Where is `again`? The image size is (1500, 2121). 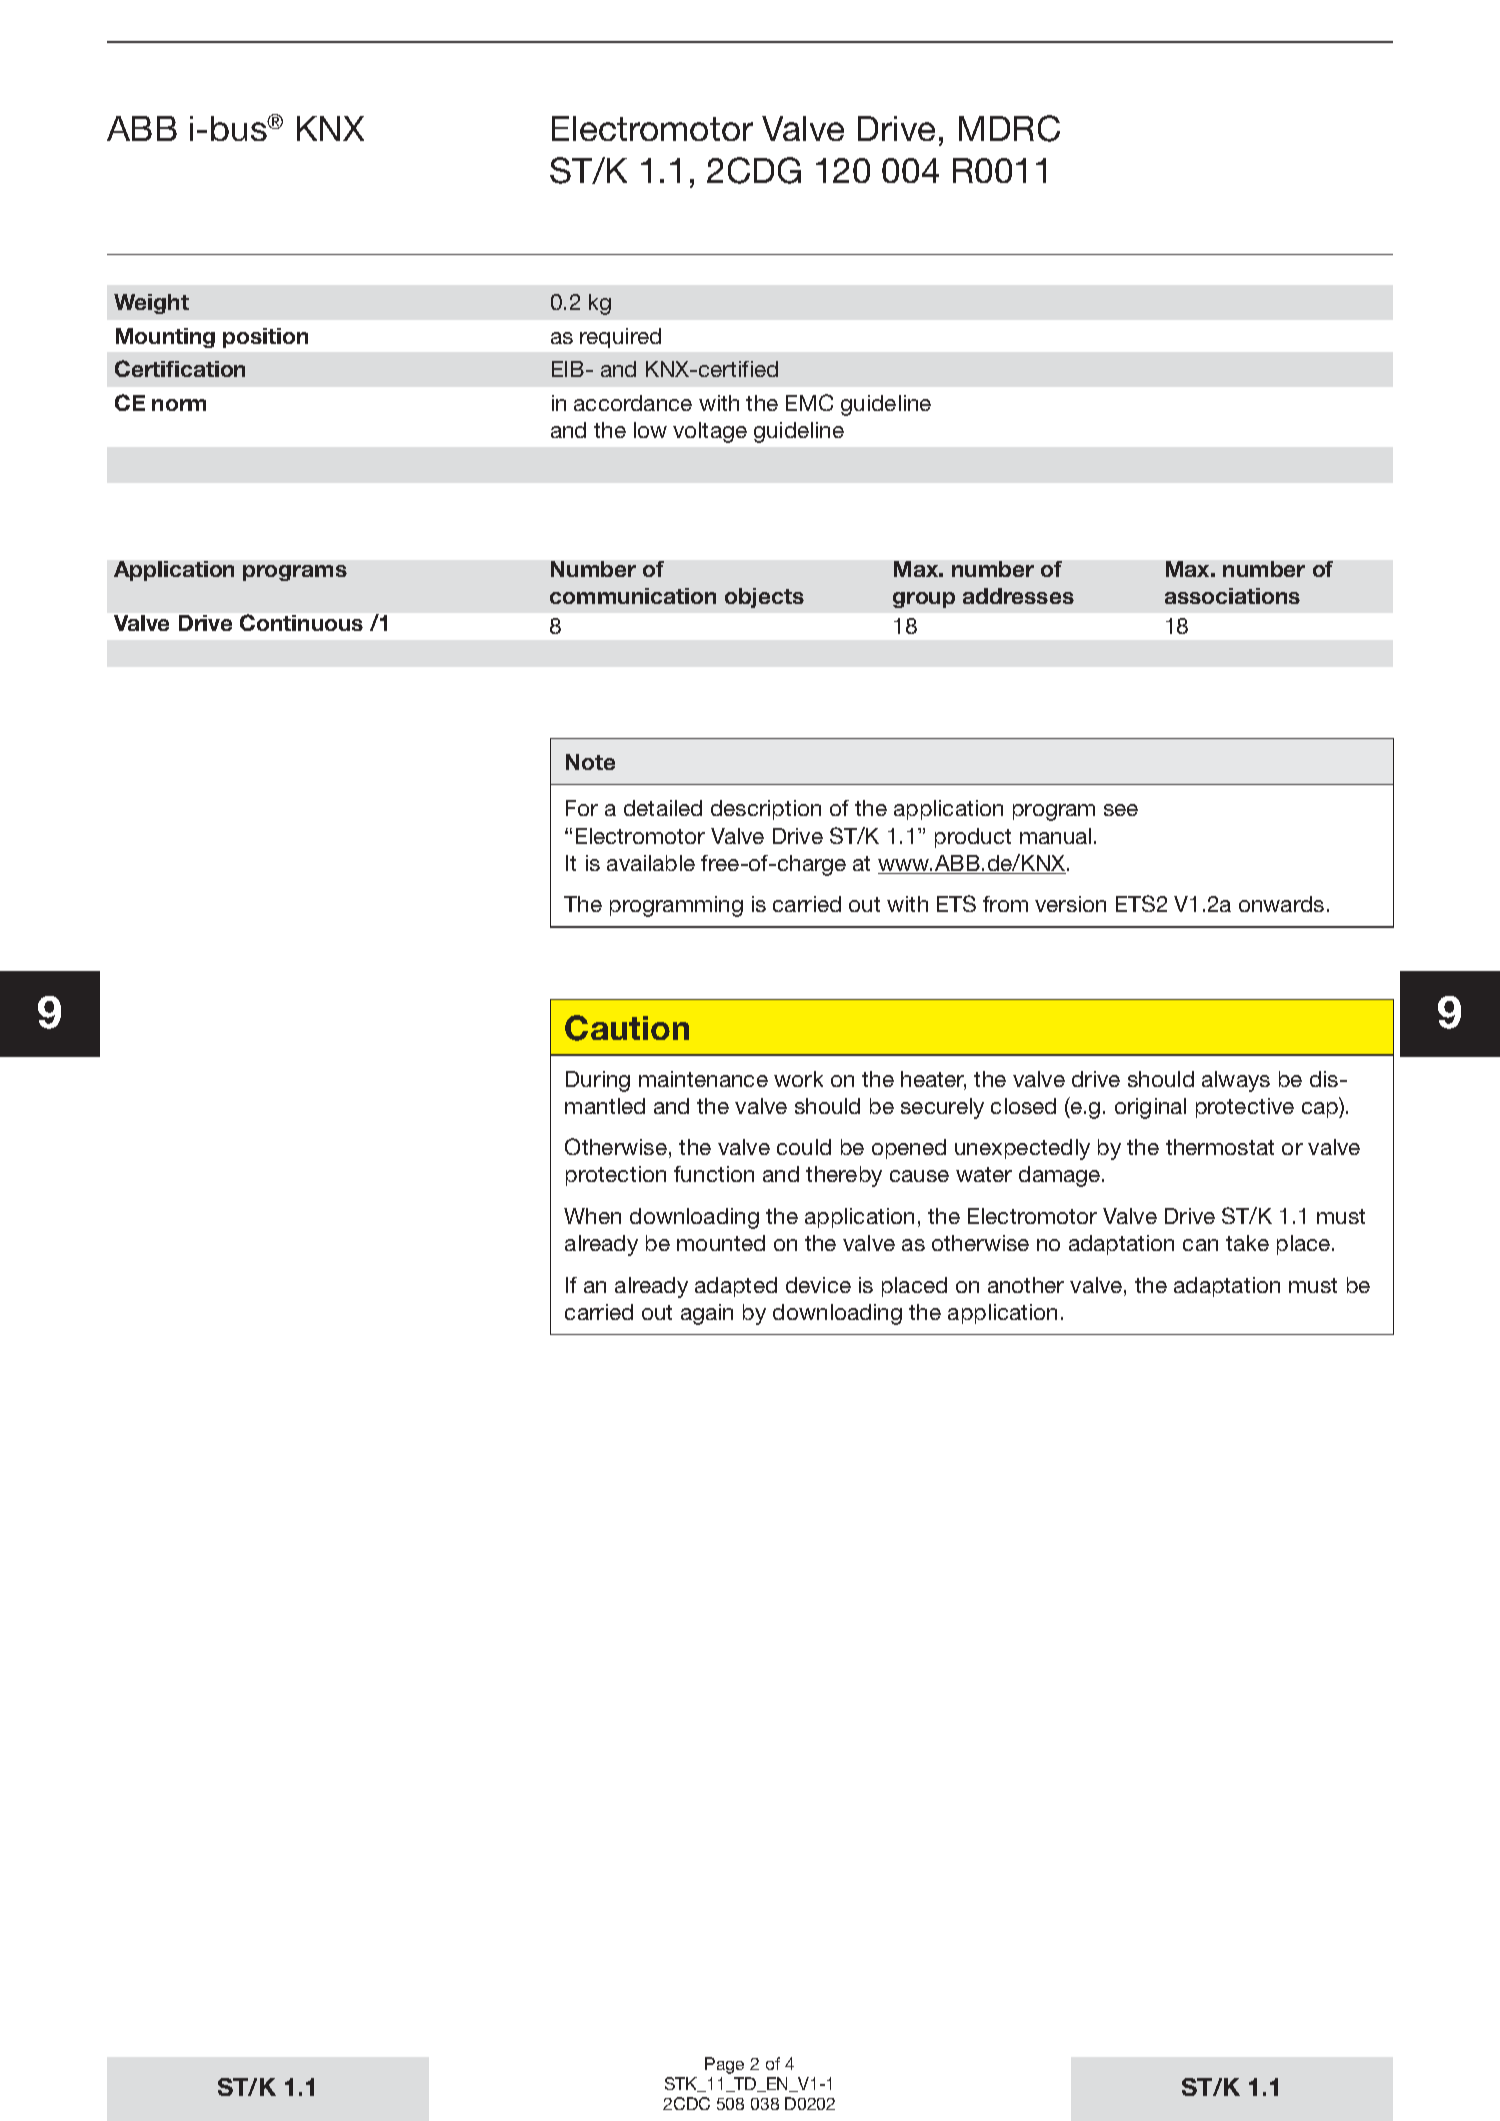
again is located at coordinates (707, 1314).
